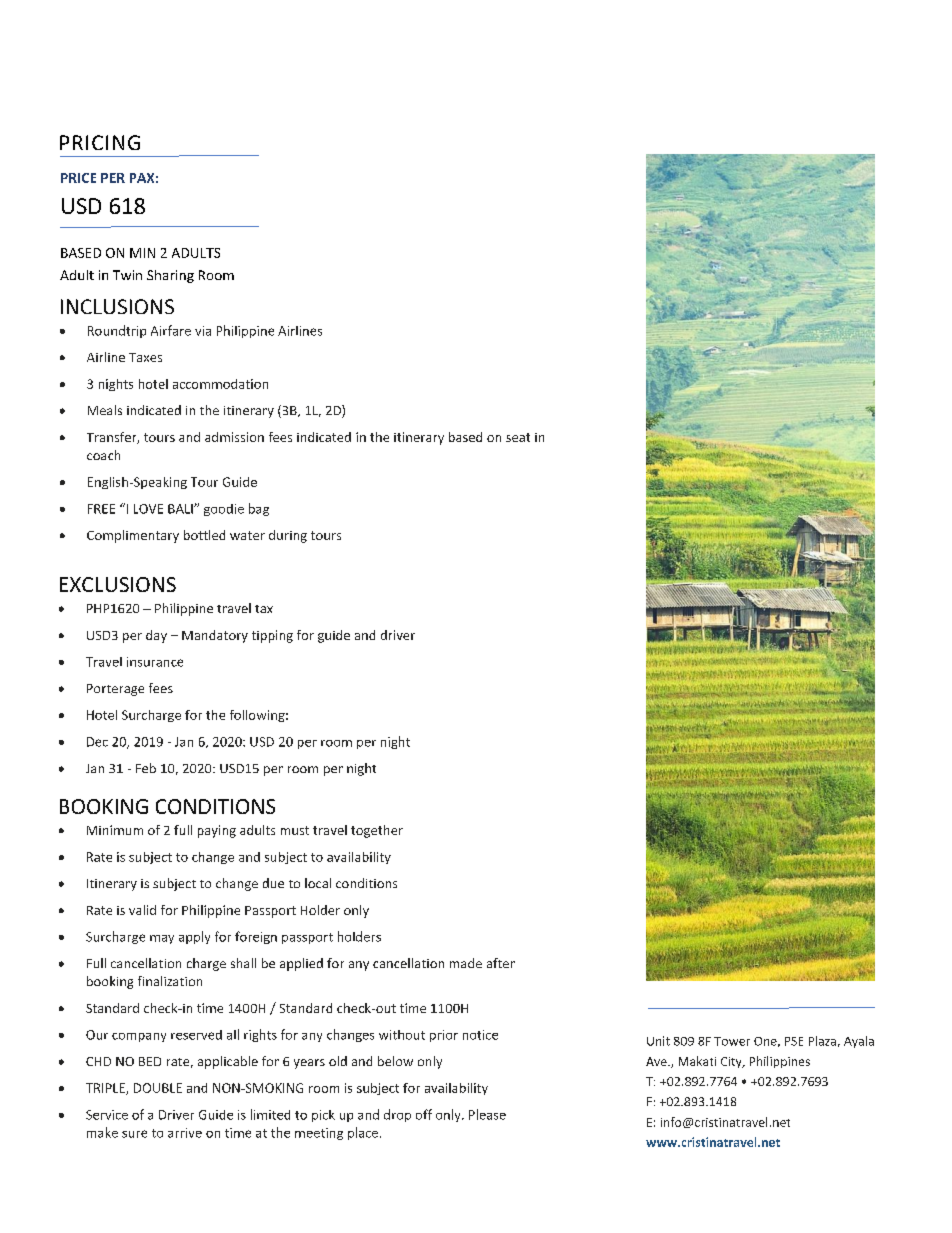  I want to click on bag, so click(259, 509).
